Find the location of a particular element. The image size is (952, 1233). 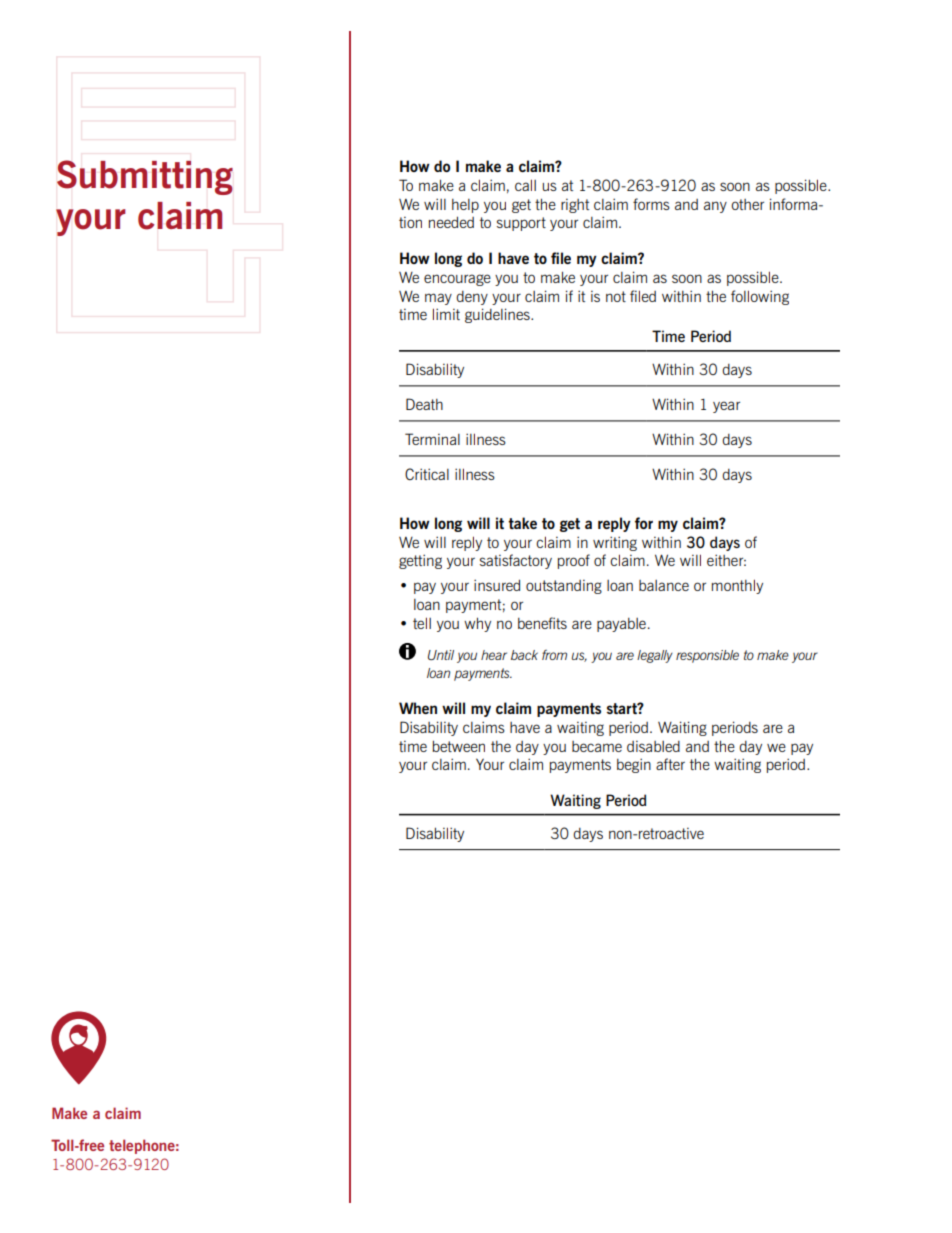

balance is located at coordinates (664, 585).
